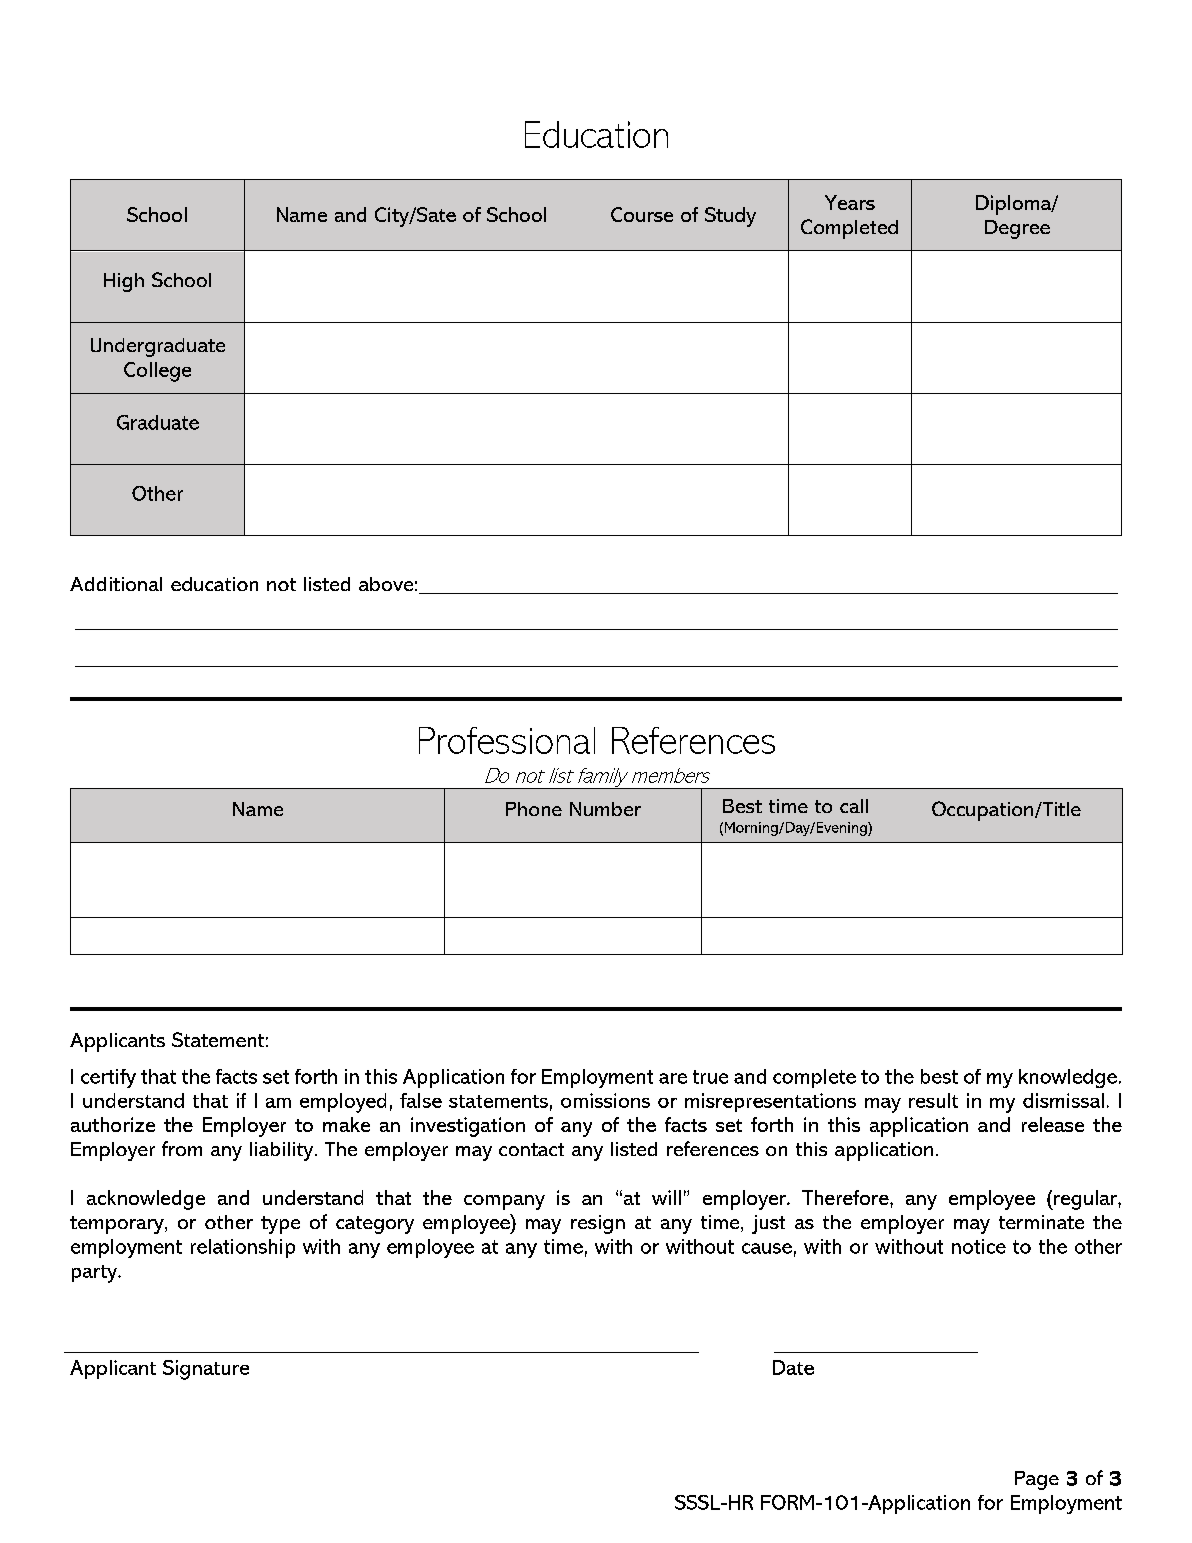 The height and width of the image is (1543, 1192). What do you see at coordinates (1053, 1124) in the image?
I see `release` at bounding box center [1053, 1124].
